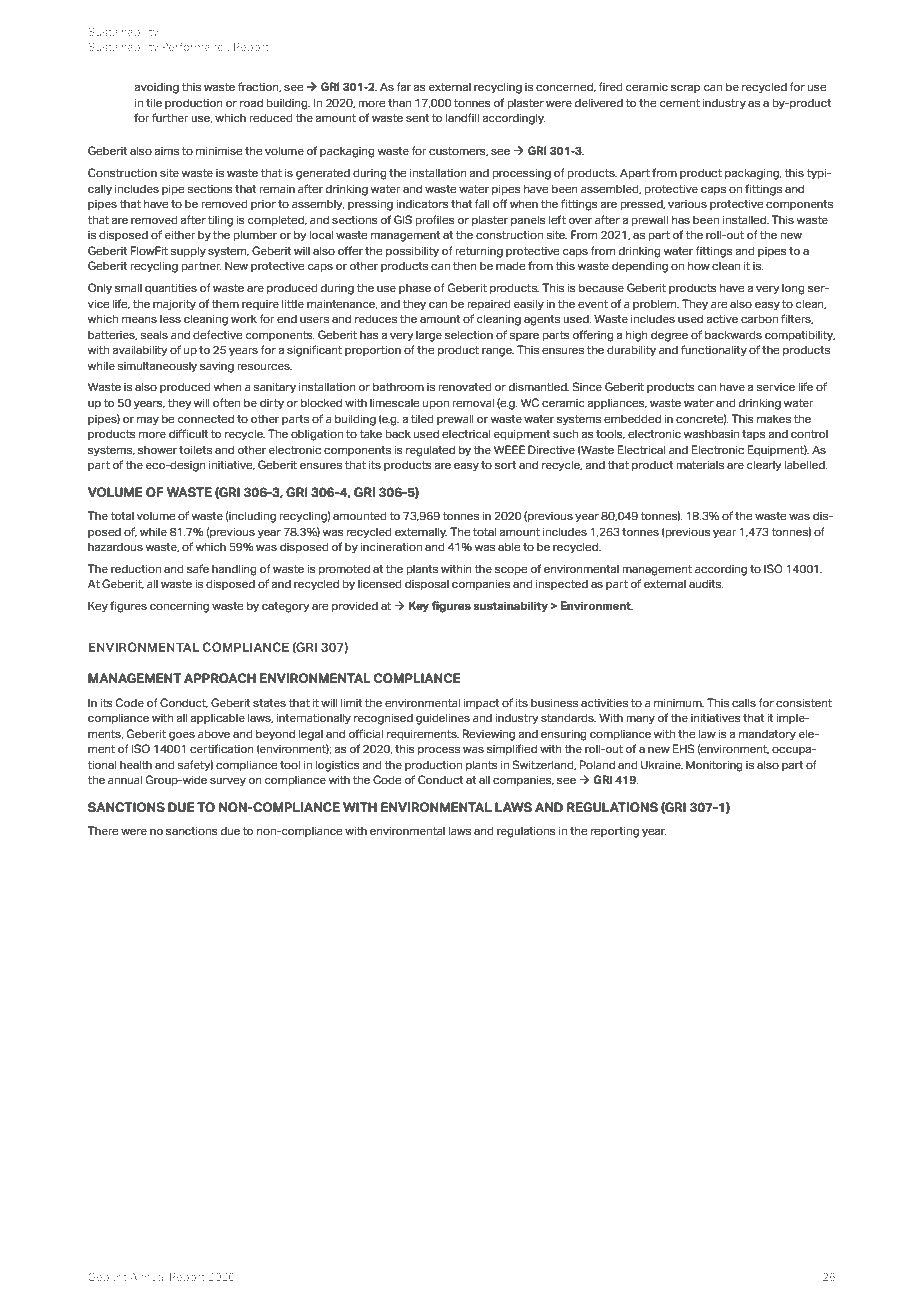 The height and width of the screenshot is (1308, 924). What do you see at coordinates (404, 86) in the screenshot?
I see `far` at bounding box center [404, 86].
